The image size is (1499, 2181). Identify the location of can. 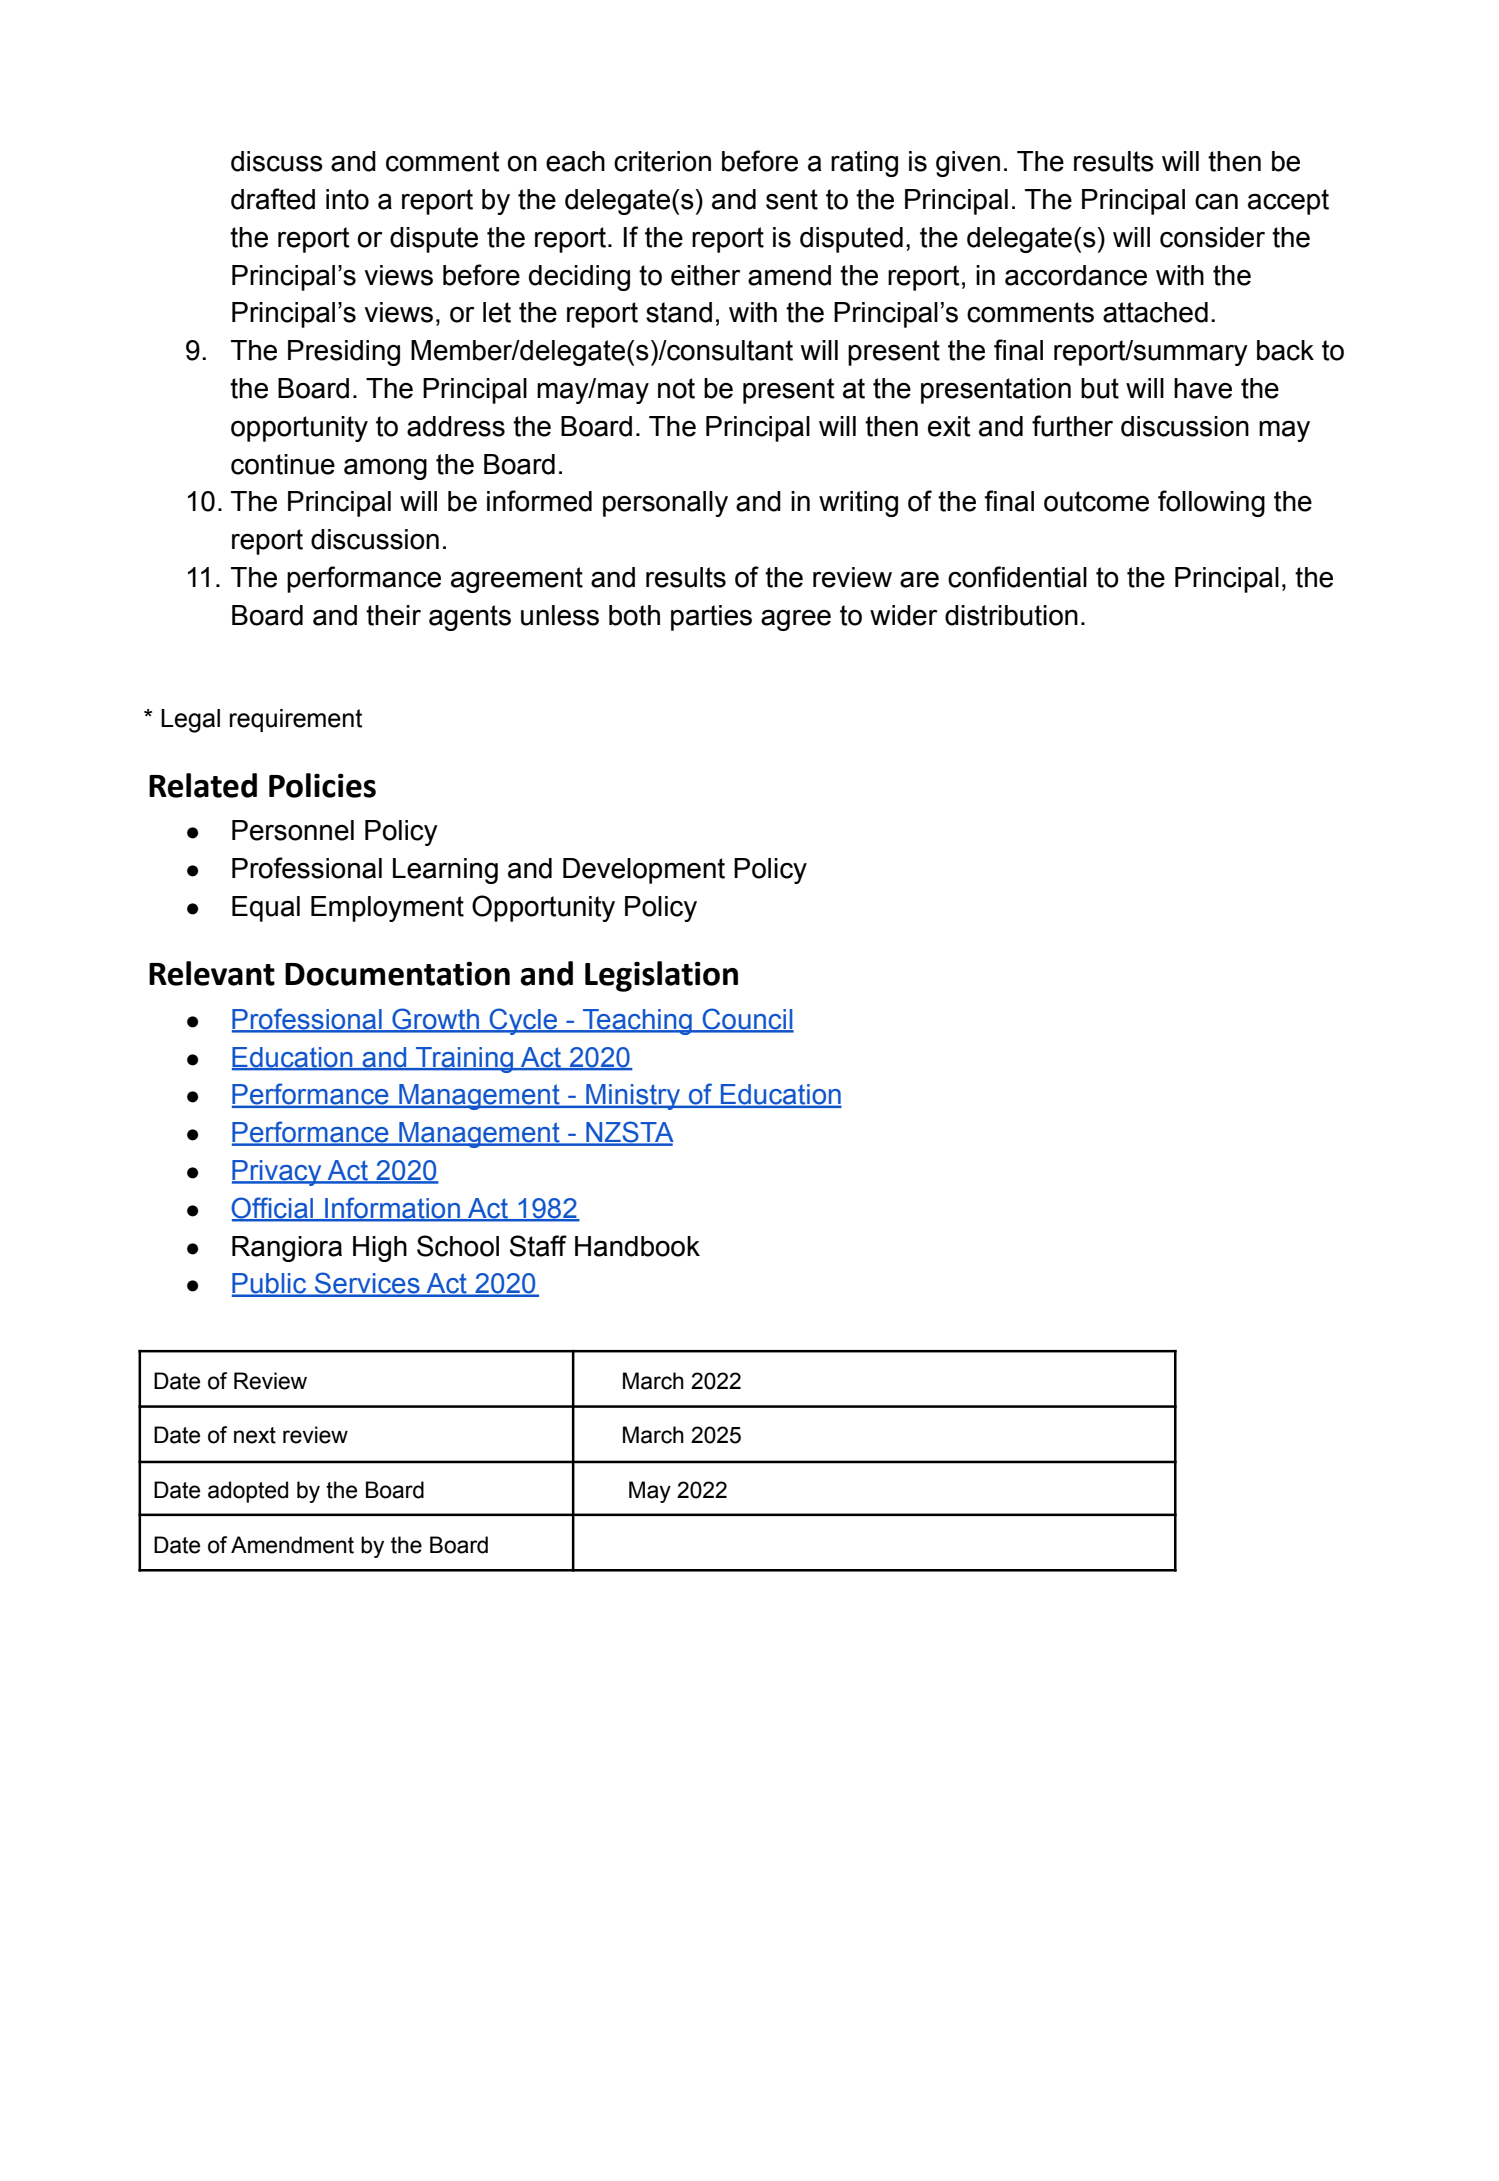
(1216, 201).
